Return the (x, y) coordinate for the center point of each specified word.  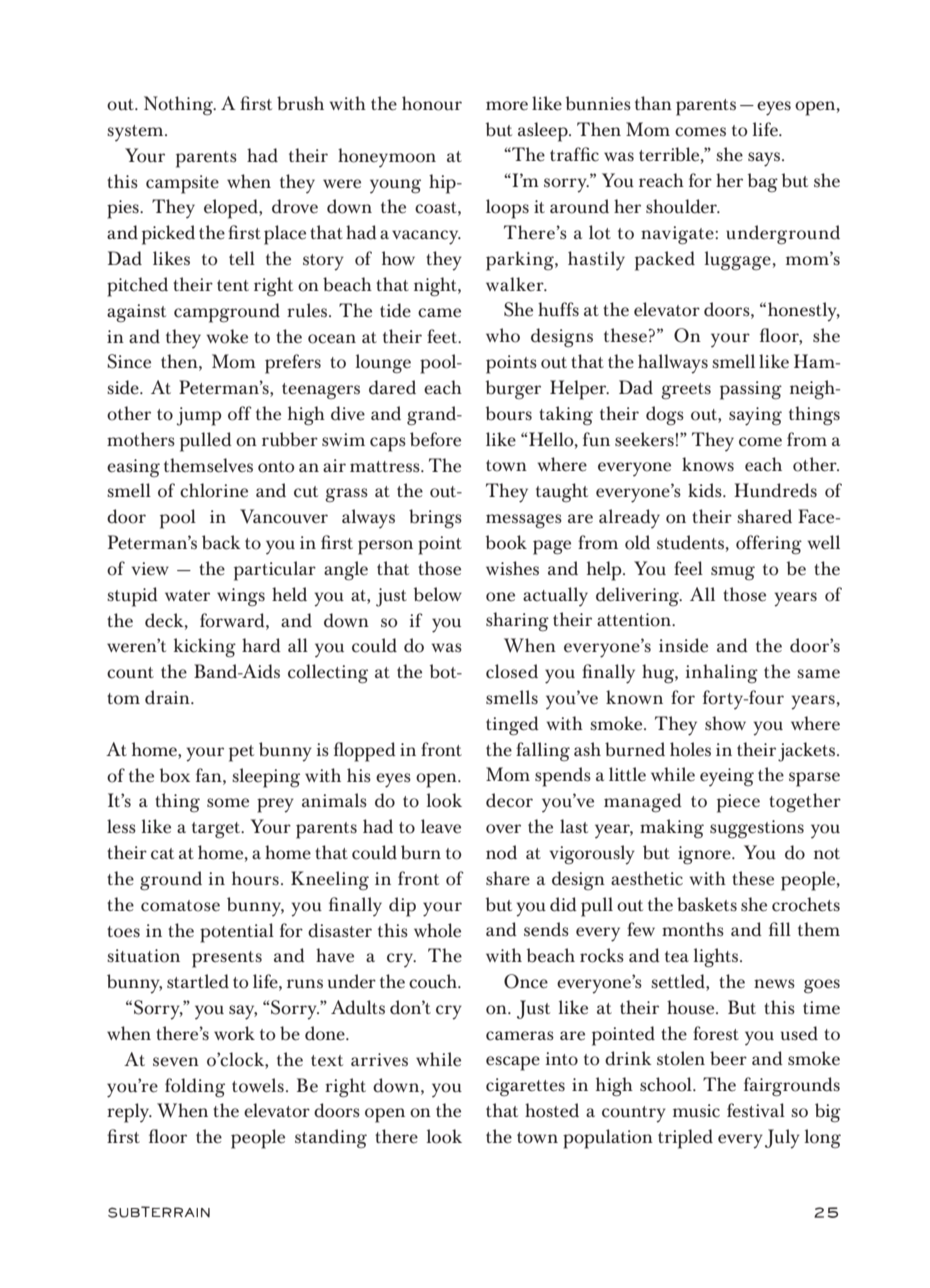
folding (195, 1088)
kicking (205, 648)
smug (733, 573)
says (765, 159)
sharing (517, 622)
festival (756, 1110)
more (507, 106)
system (136, 133)
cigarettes (525, 1087)
